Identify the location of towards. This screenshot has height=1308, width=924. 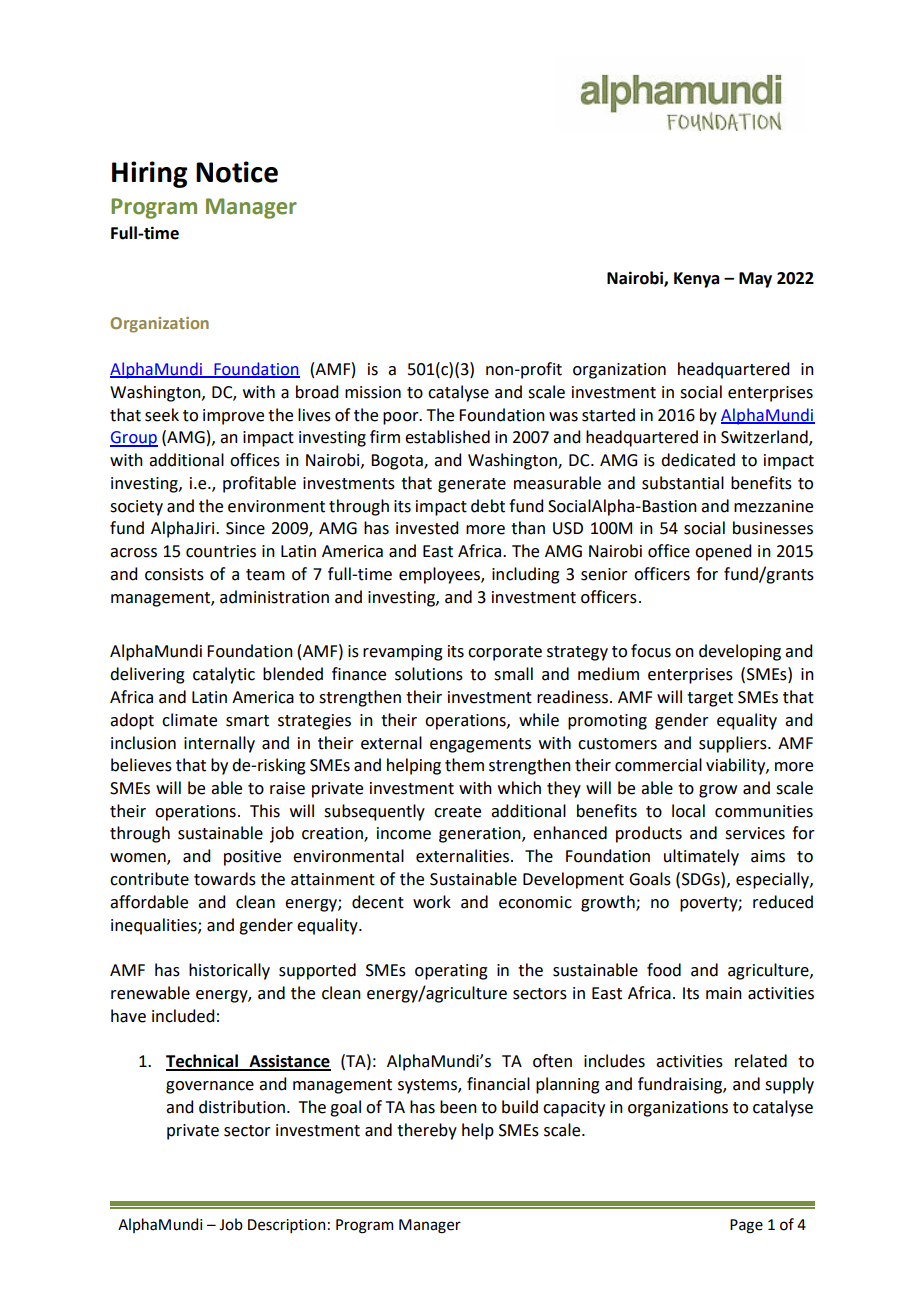
(225, 879).
